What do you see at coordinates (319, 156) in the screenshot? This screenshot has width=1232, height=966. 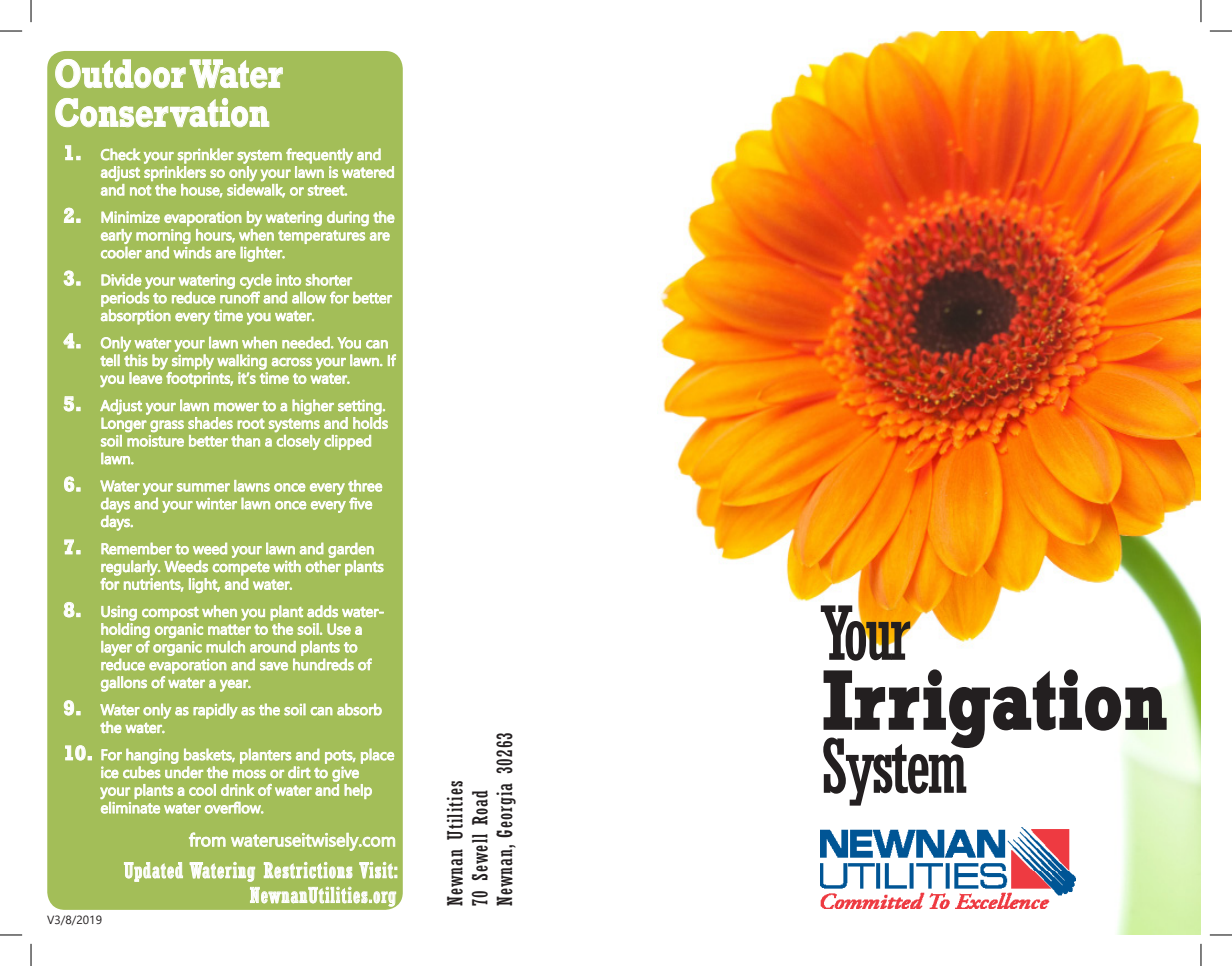 I see `frequently` at bounding box center [319, 156].
